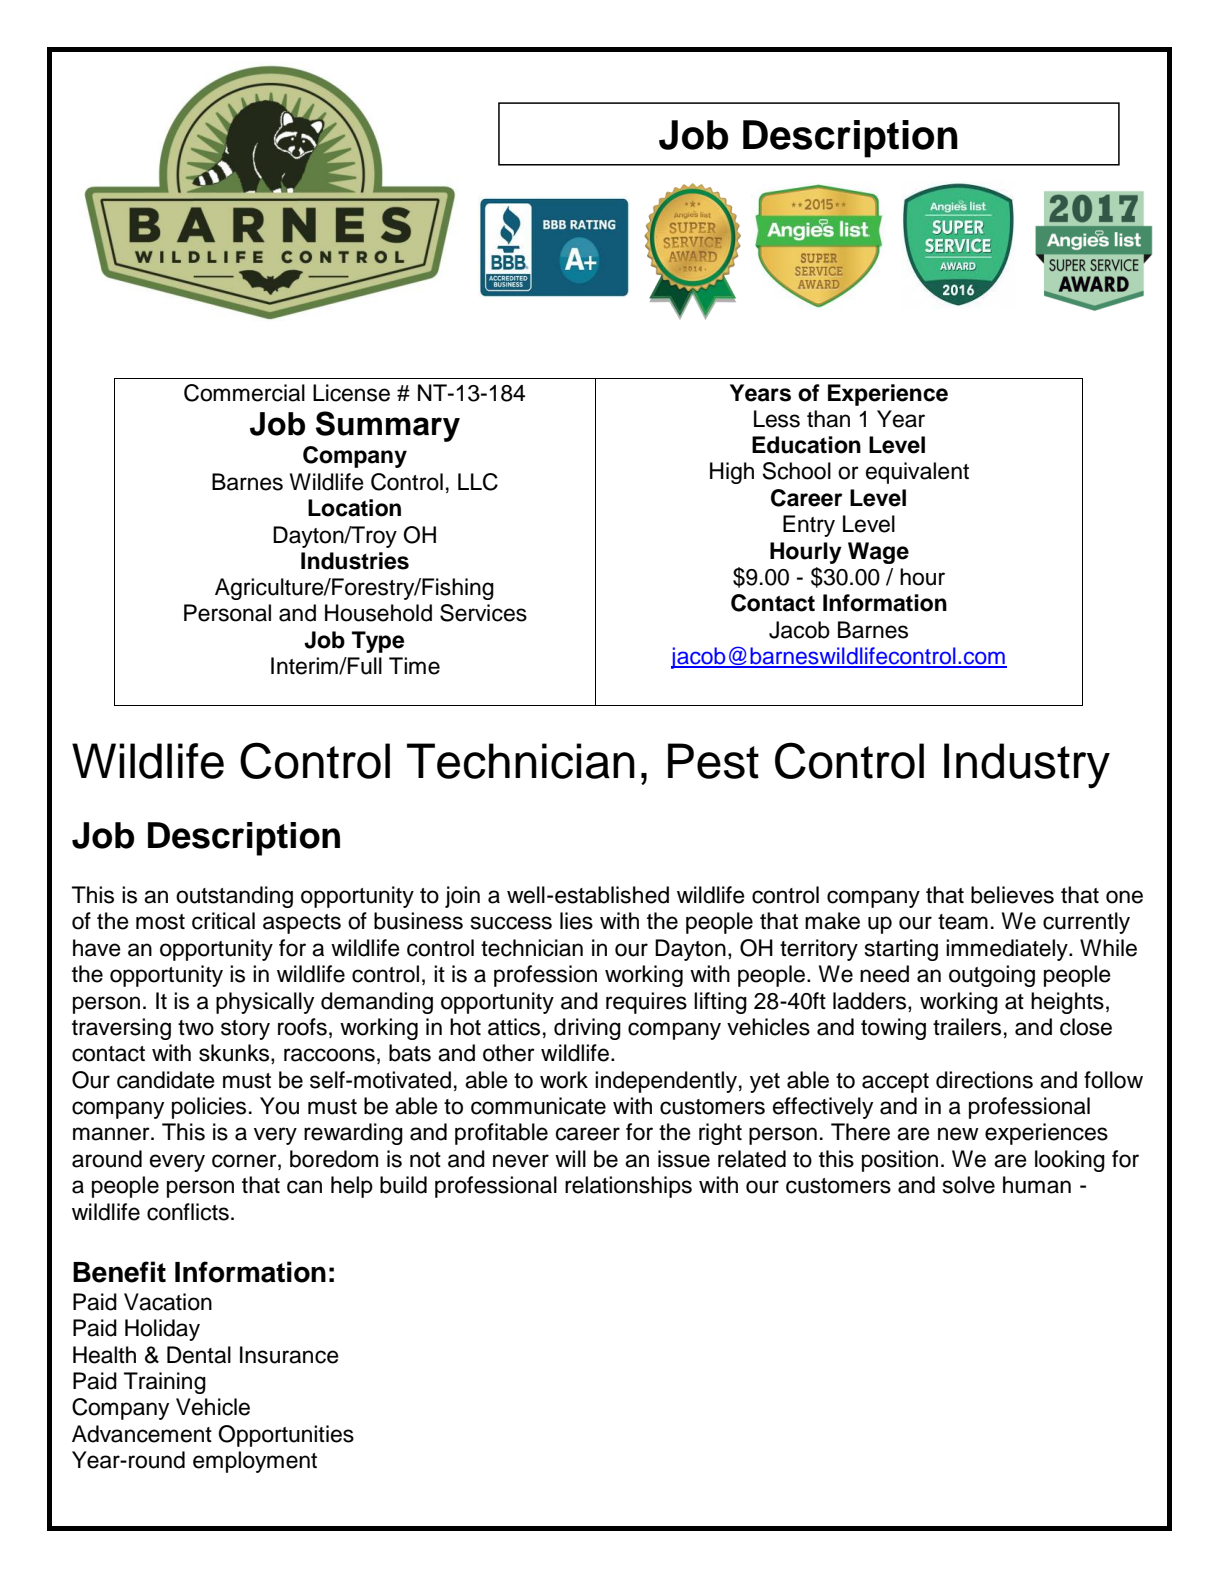  I want to click on Commercial, so click(244, 393).
